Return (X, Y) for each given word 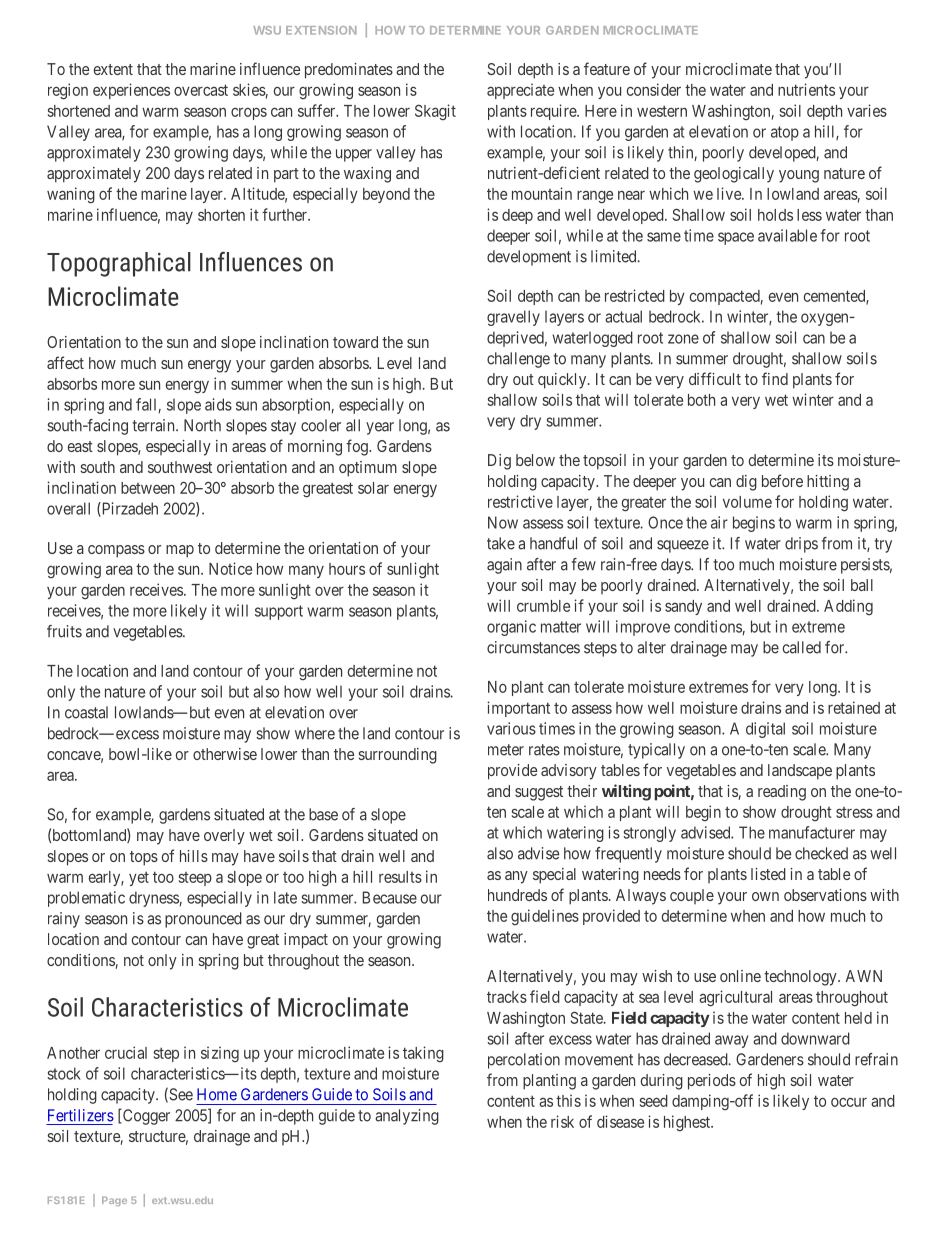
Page (114, 1201)
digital (765, 730)
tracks (507, 997)
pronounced (203, 920)
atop (785, 133)
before (782, 480)
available (787, 235)
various (511, 728)
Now (503, 522)
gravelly (513, 318)
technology (801, 978)
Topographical (119, 264)
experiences (131, 91)
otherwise (225, 754)
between (148, 488)
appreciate (520, 91)
